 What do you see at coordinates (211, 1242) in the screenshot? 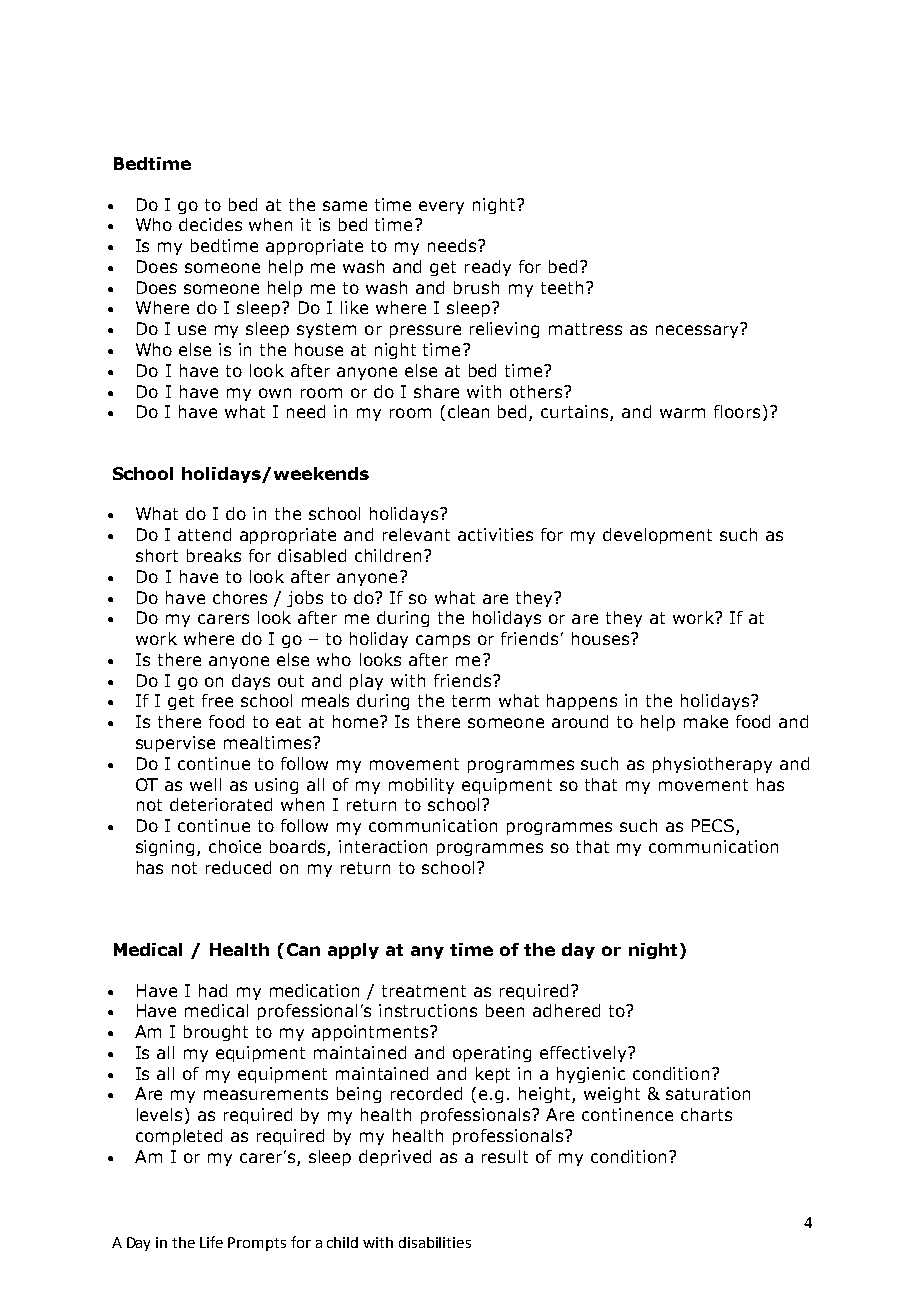
I see `Life` at bounding box center [211, 1242].
